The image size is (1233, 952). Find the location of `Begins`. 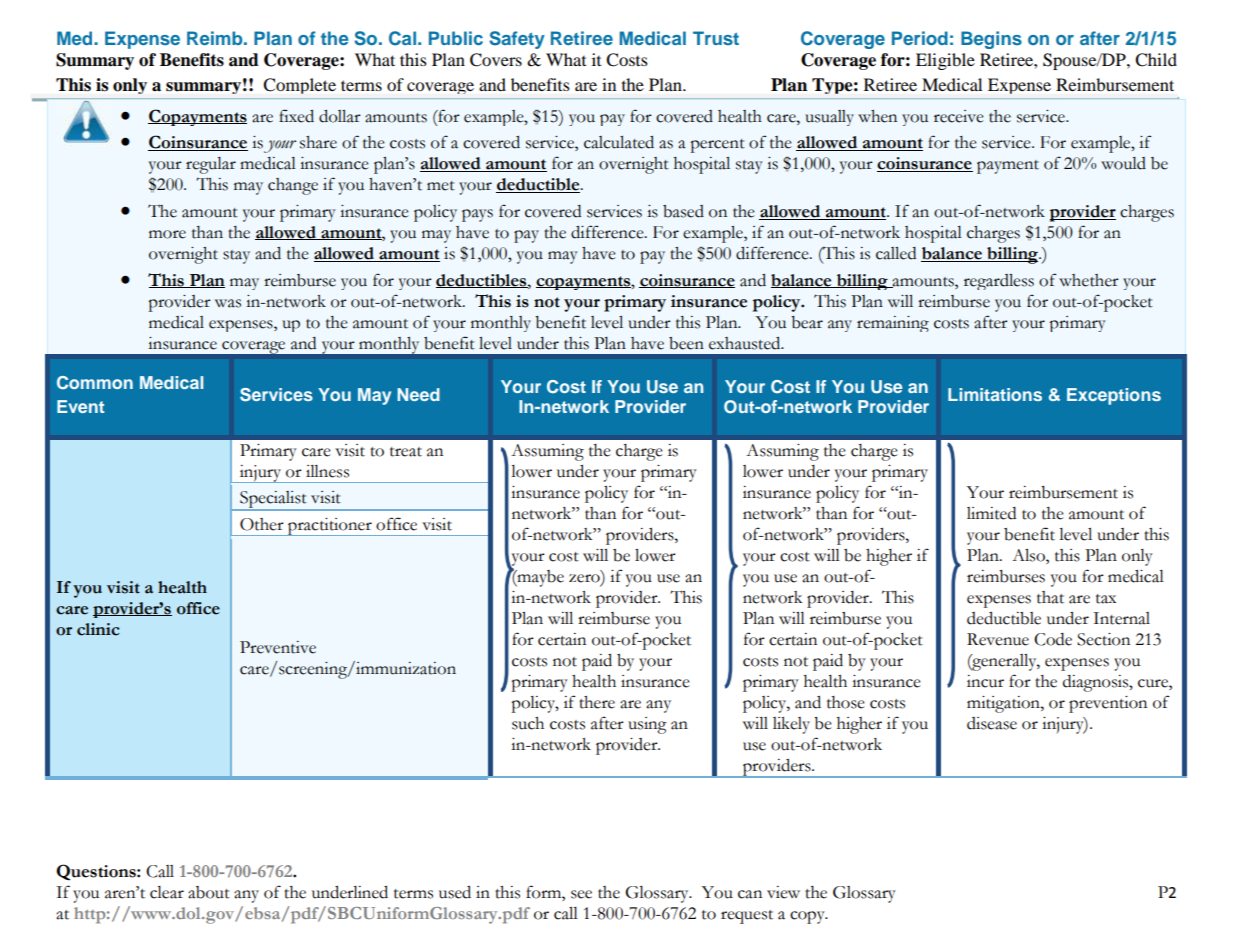

Begins is located at coordinates (991, 40).
